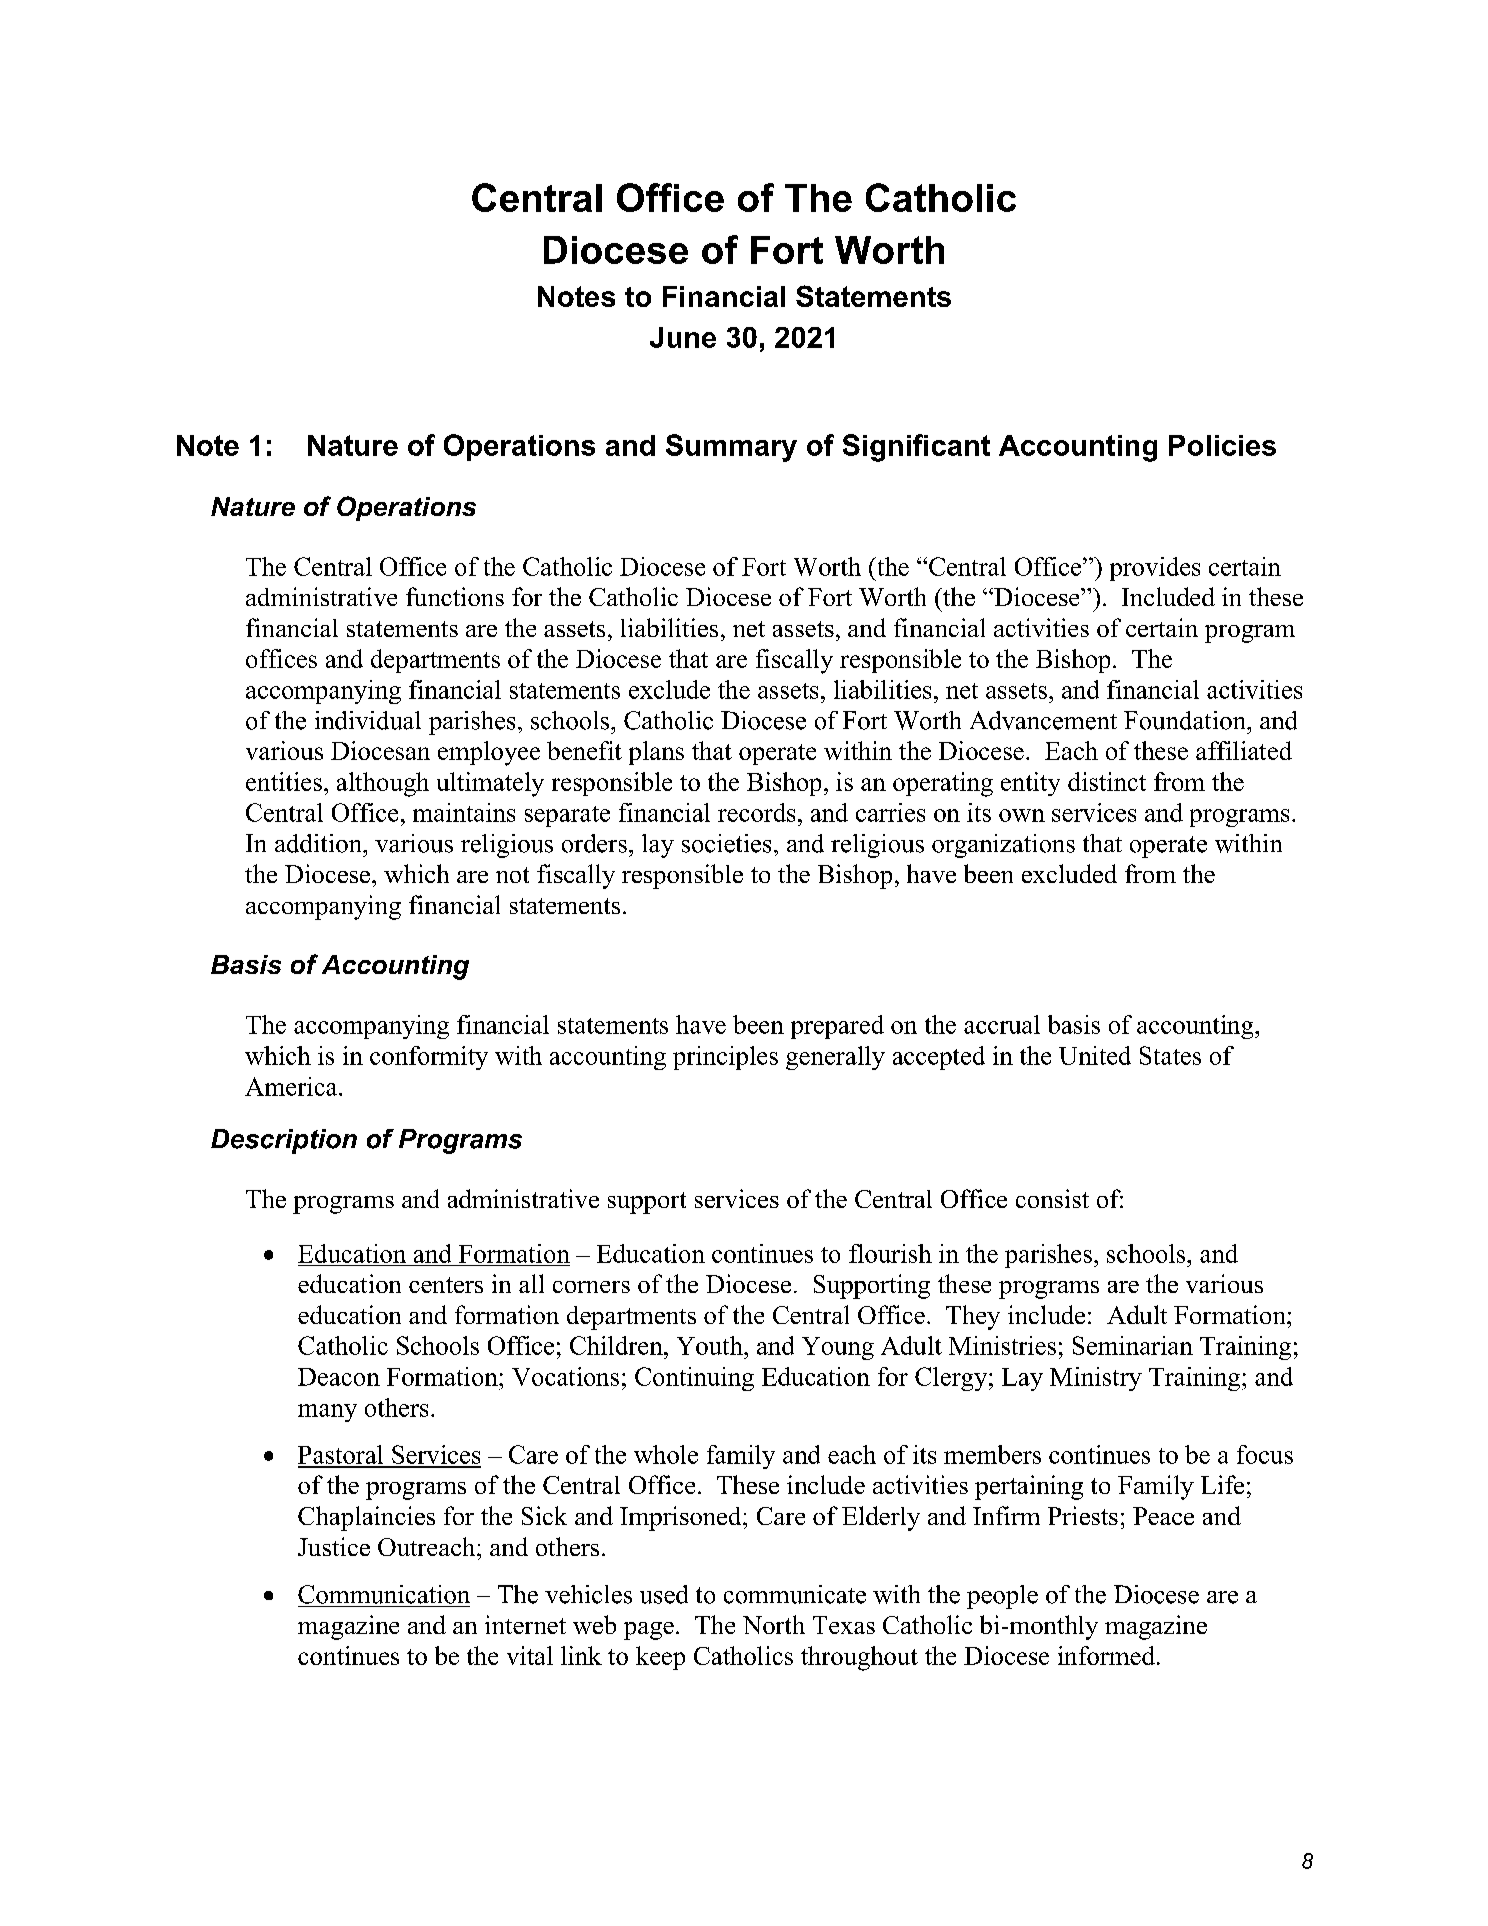 This screenshot has width=1488, height=1926. Describe the element at coordinates (837, 1027) in the screenshot. I see `prepared` at that location.
